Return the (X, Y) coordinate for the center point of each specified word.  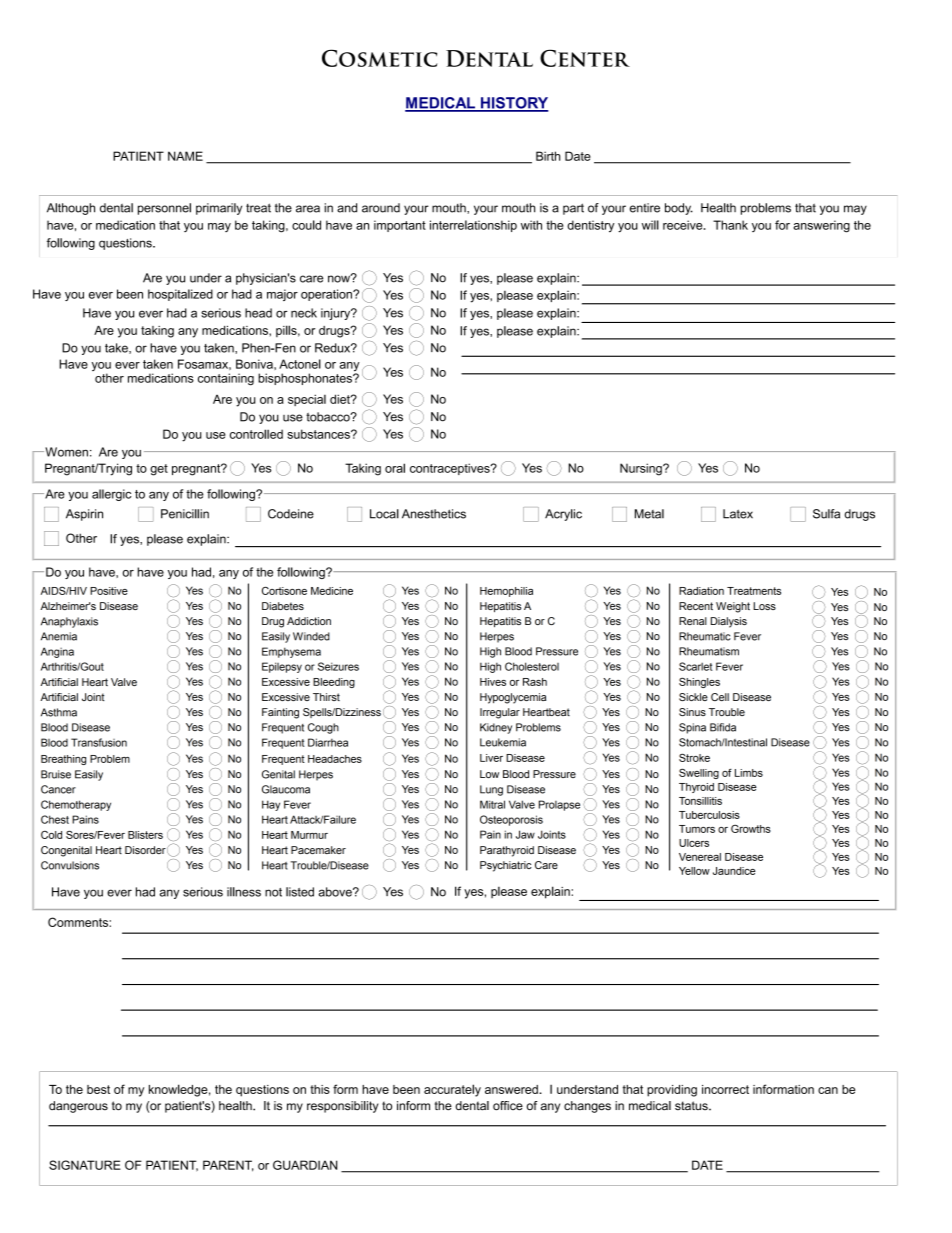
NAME (185, 156)
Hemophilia (506, 592)
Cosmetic (379, 58)
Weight (733, 607)
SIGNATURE (85, 1165)
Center (585, 58)
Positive (109, 591)
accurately (452, 1090)
